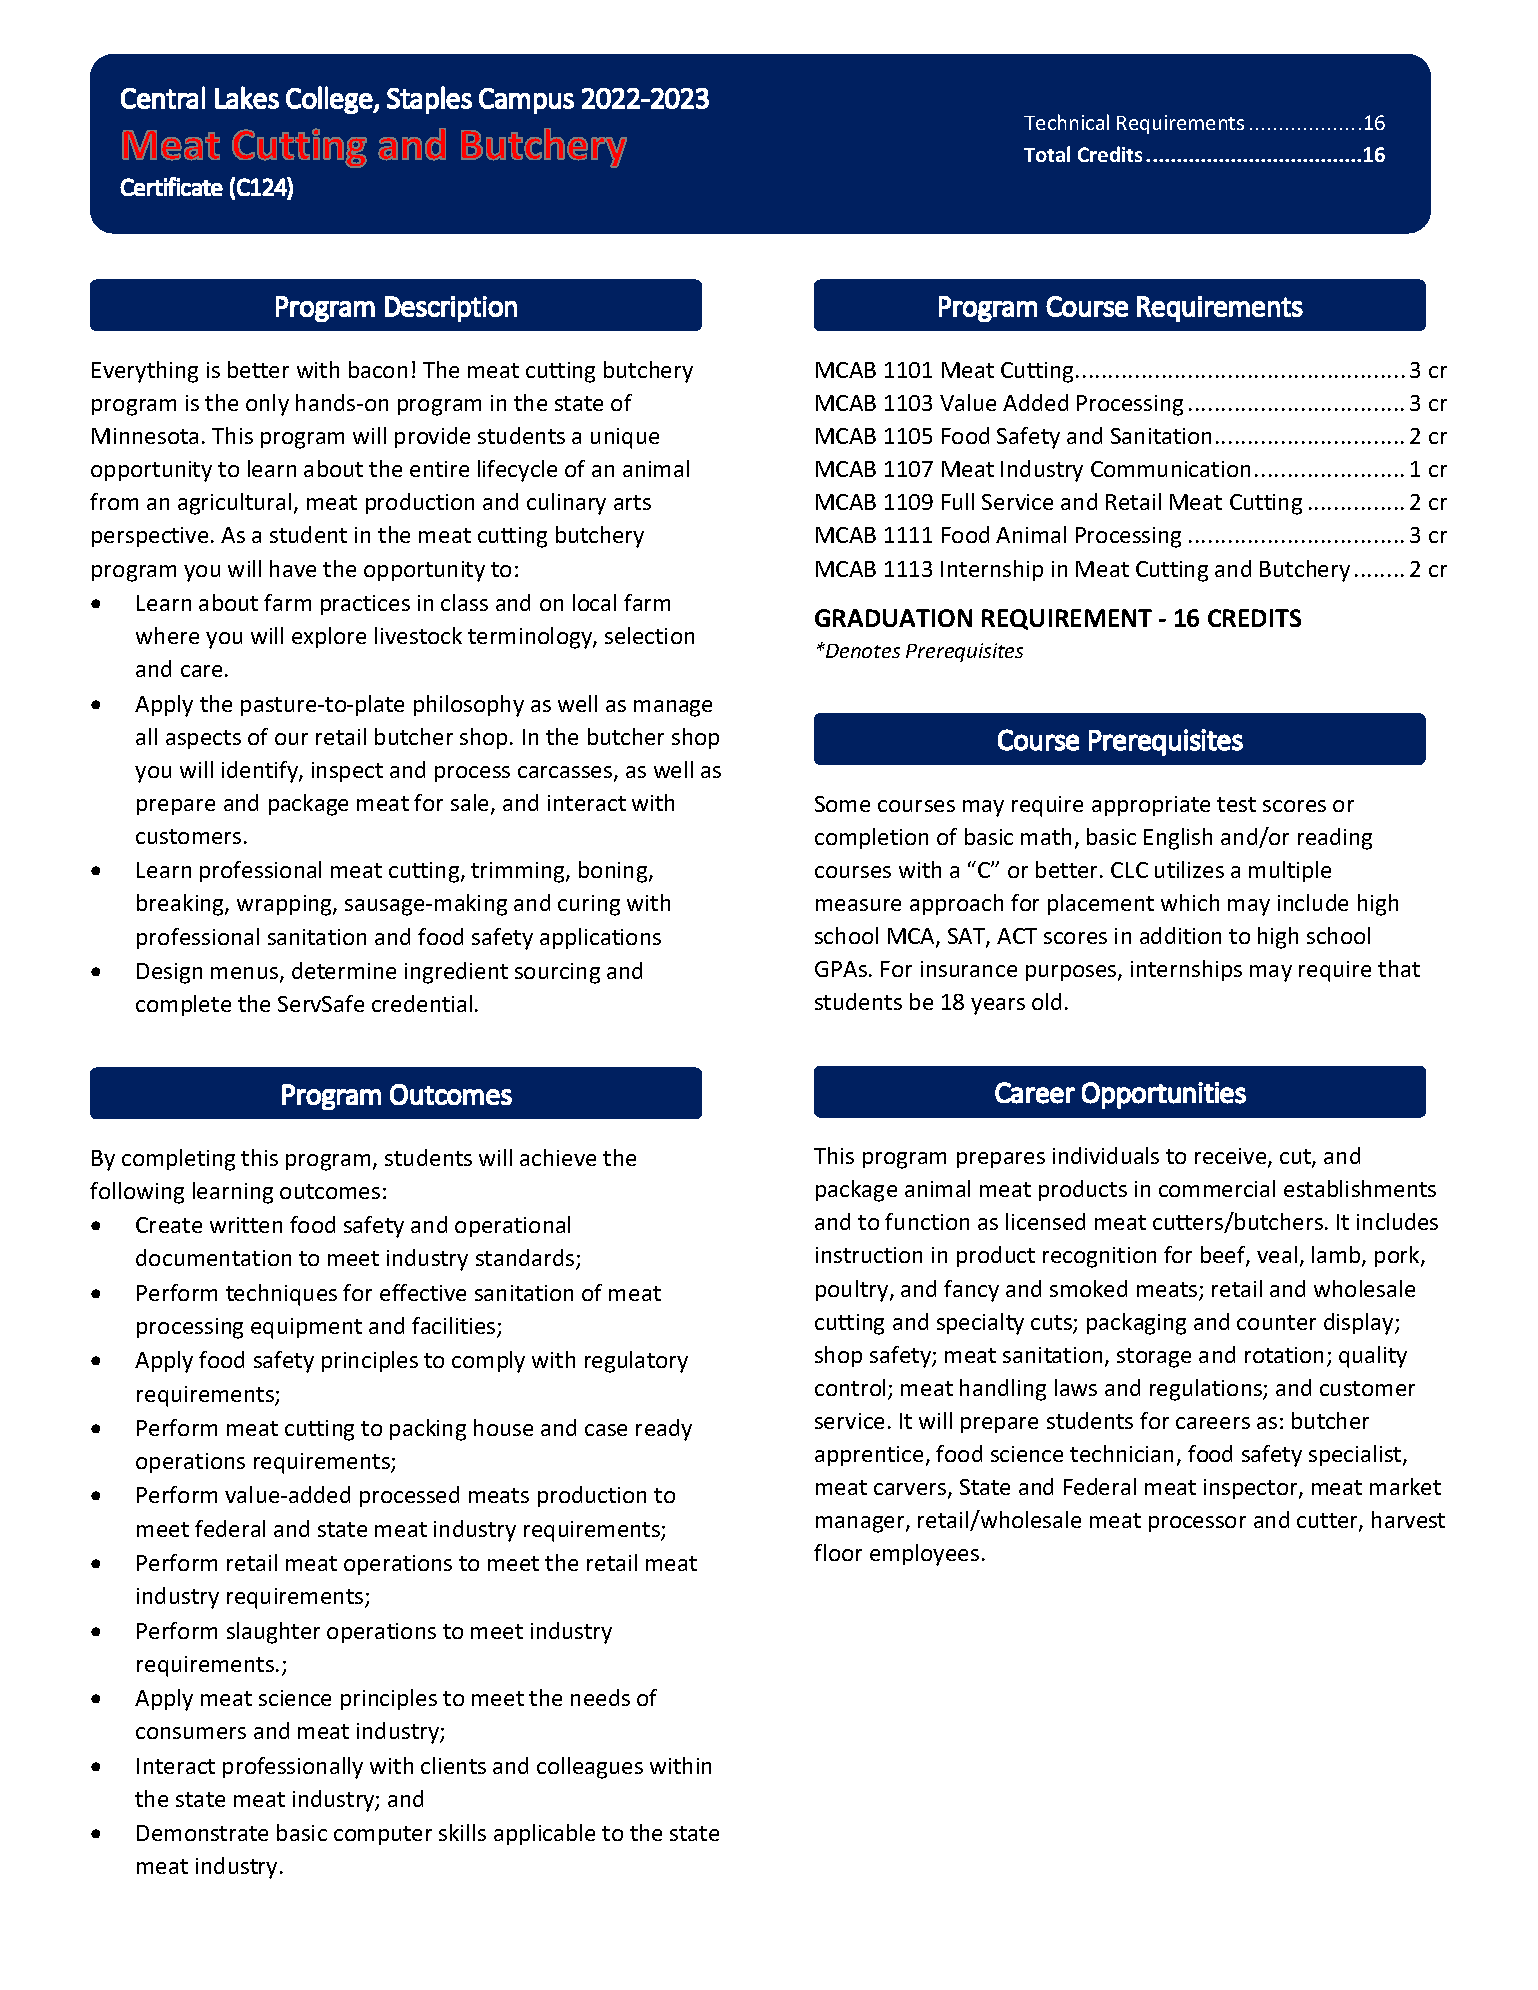 This screenshot has width=1538, height=1990. I want to click on arts, so click(632, 502).
